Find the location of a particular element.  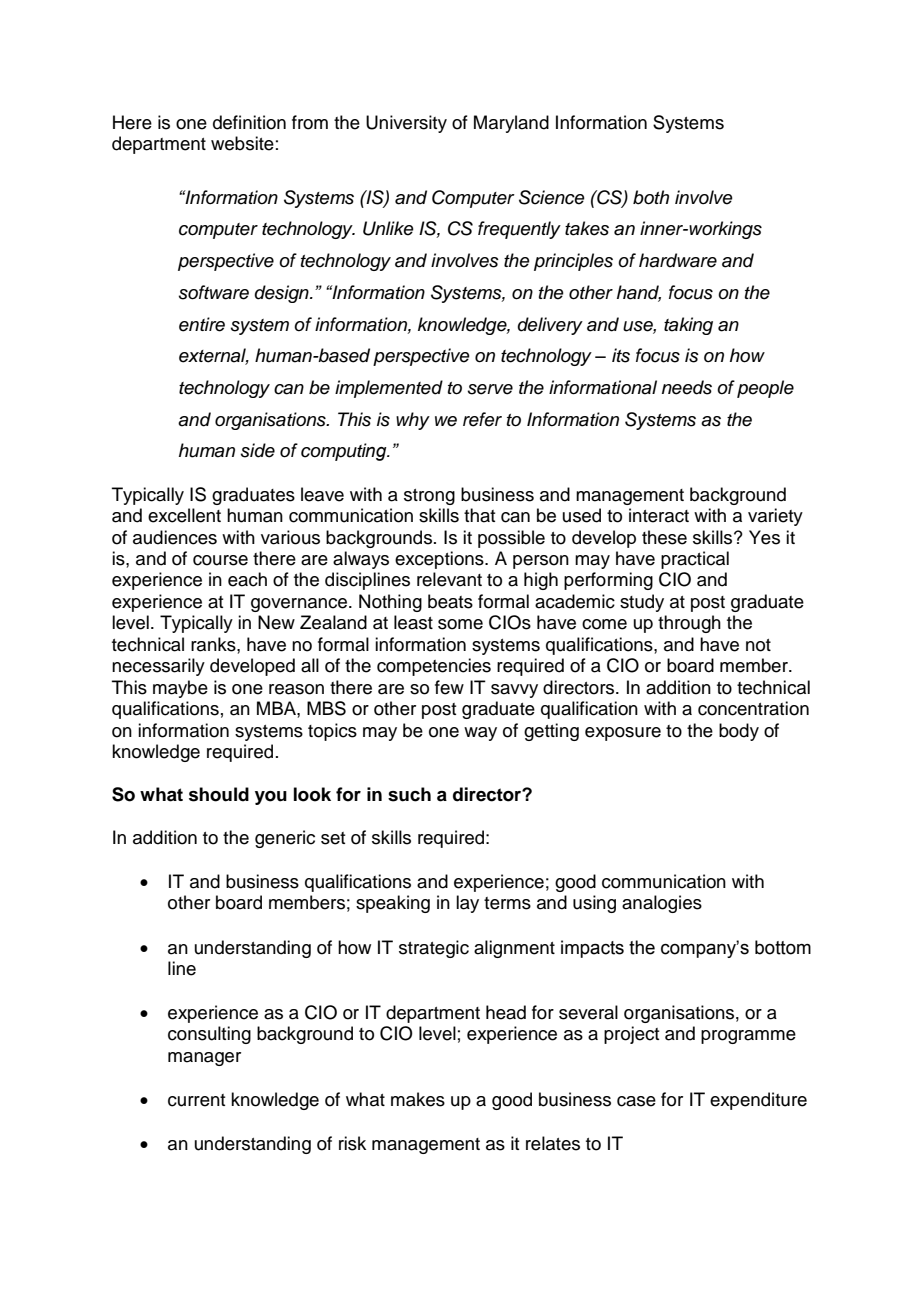

few is located at coordinates (449, 687).
